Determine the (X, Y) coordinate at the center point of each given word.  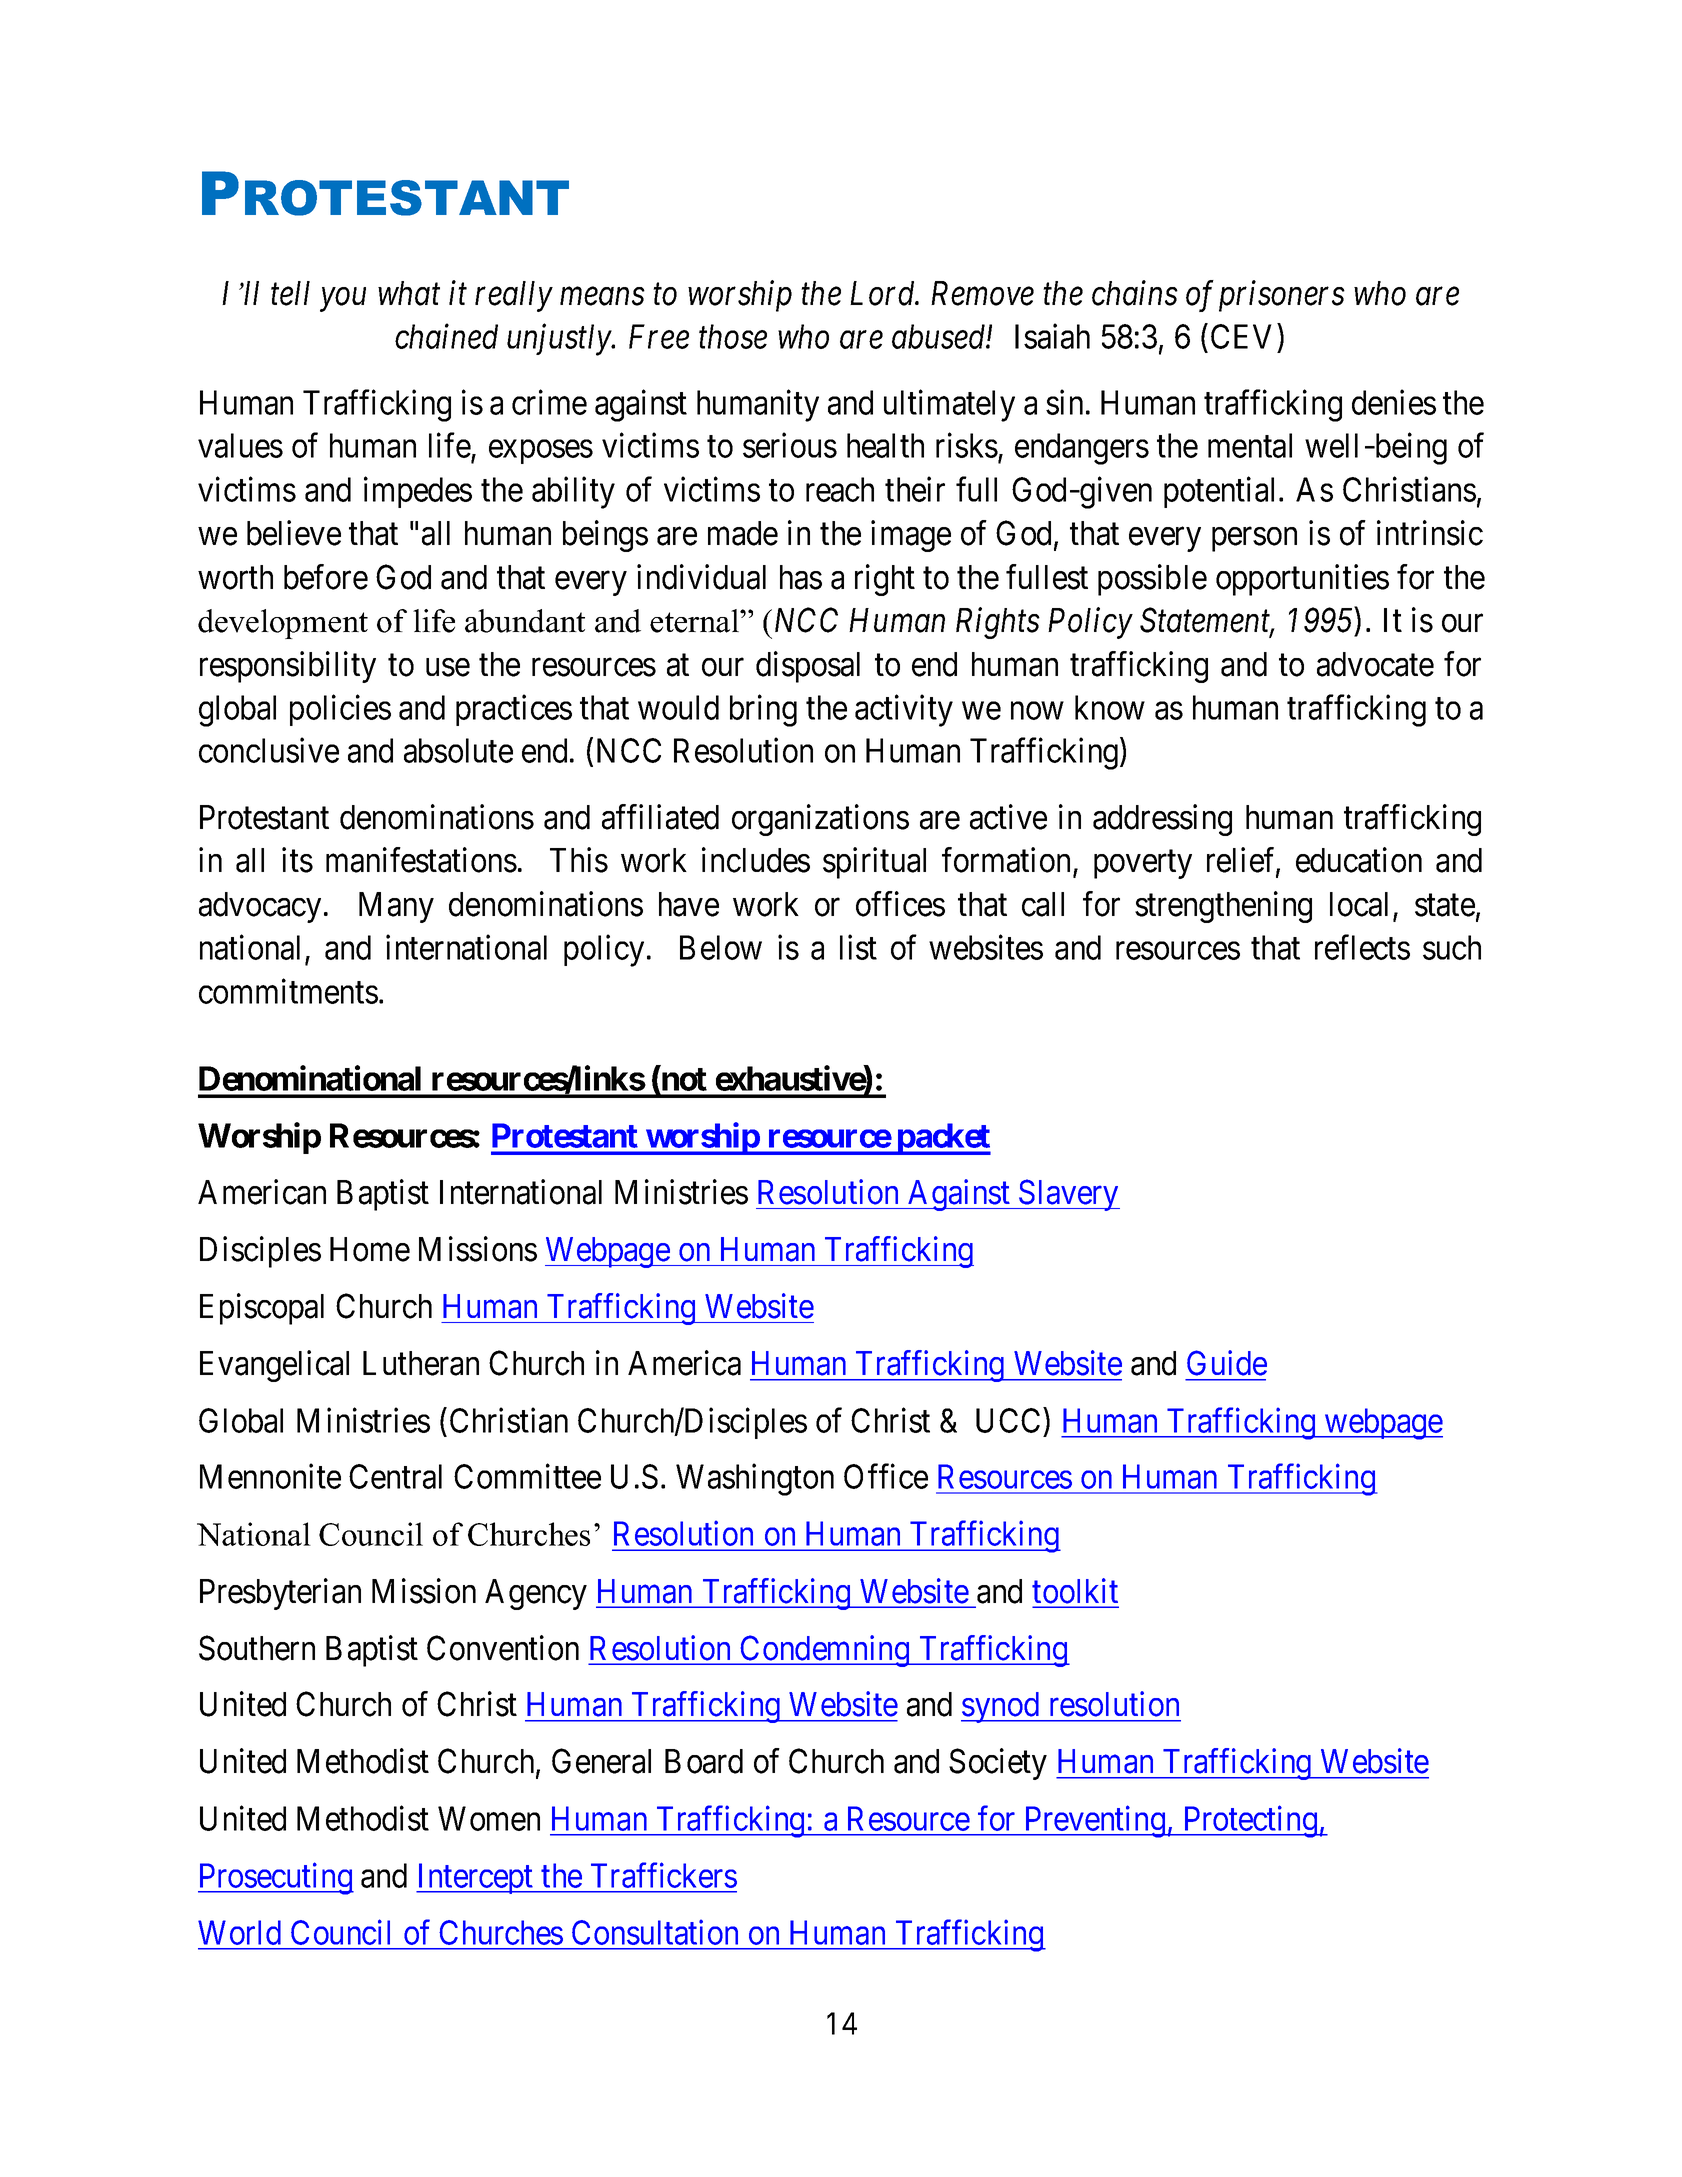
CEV (1241, 336)
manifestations (421, 860)
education (1359, 860)
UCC (1008, 1420)
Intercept (475, 1878)
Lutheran (421, 1363)
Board (704, 1761)
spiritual (874, 863)
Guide (1227, 1363)
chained (446, 336)
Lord (884, 293)
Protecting (1250, 1822)
